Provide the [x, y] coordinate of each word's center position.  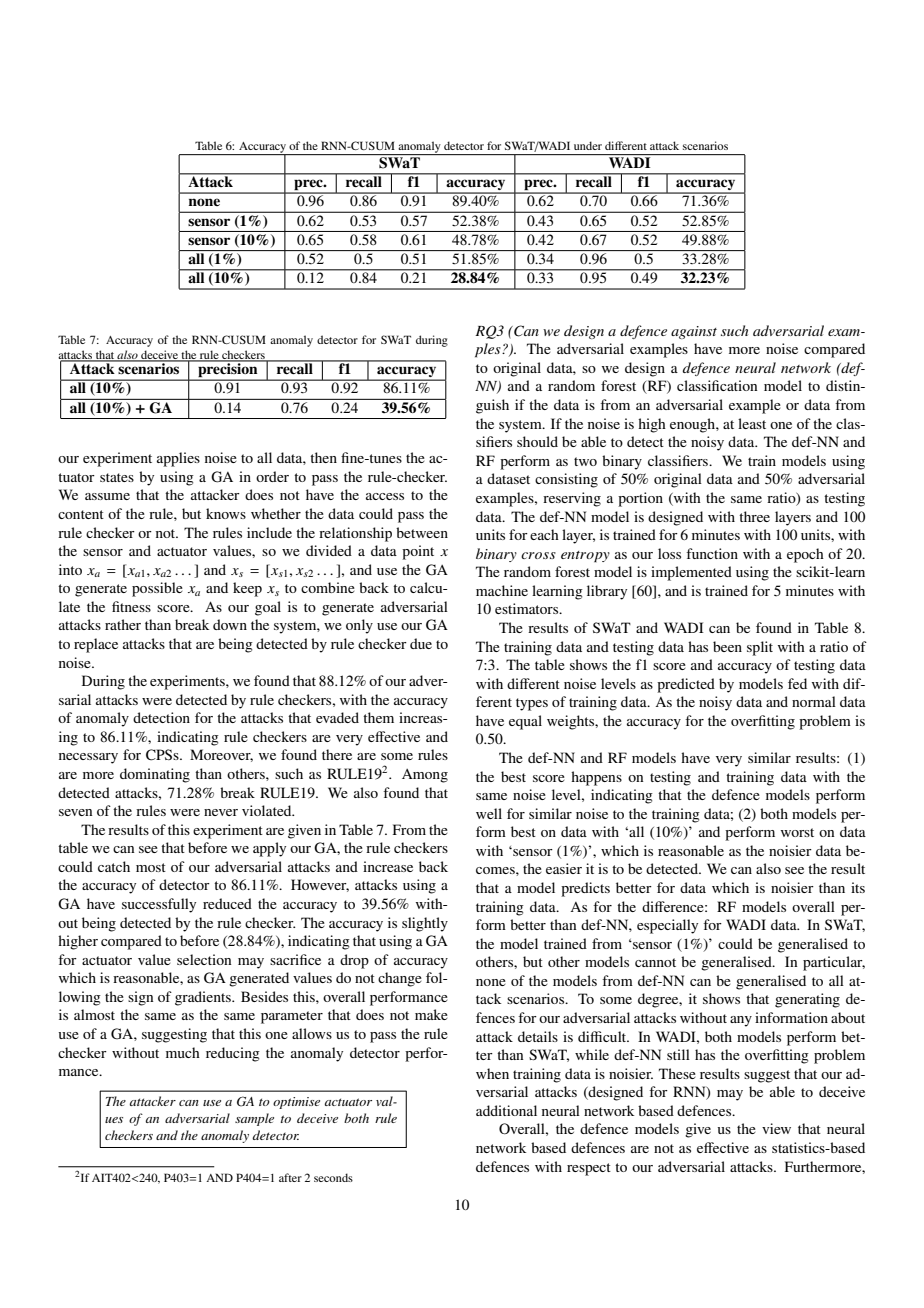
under [588, 145]
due [421, 643]
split [760, 648]
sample [254, 1119]
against [694, 332]
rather [123, 624]
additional [506, 1110]
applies [178, 459]
